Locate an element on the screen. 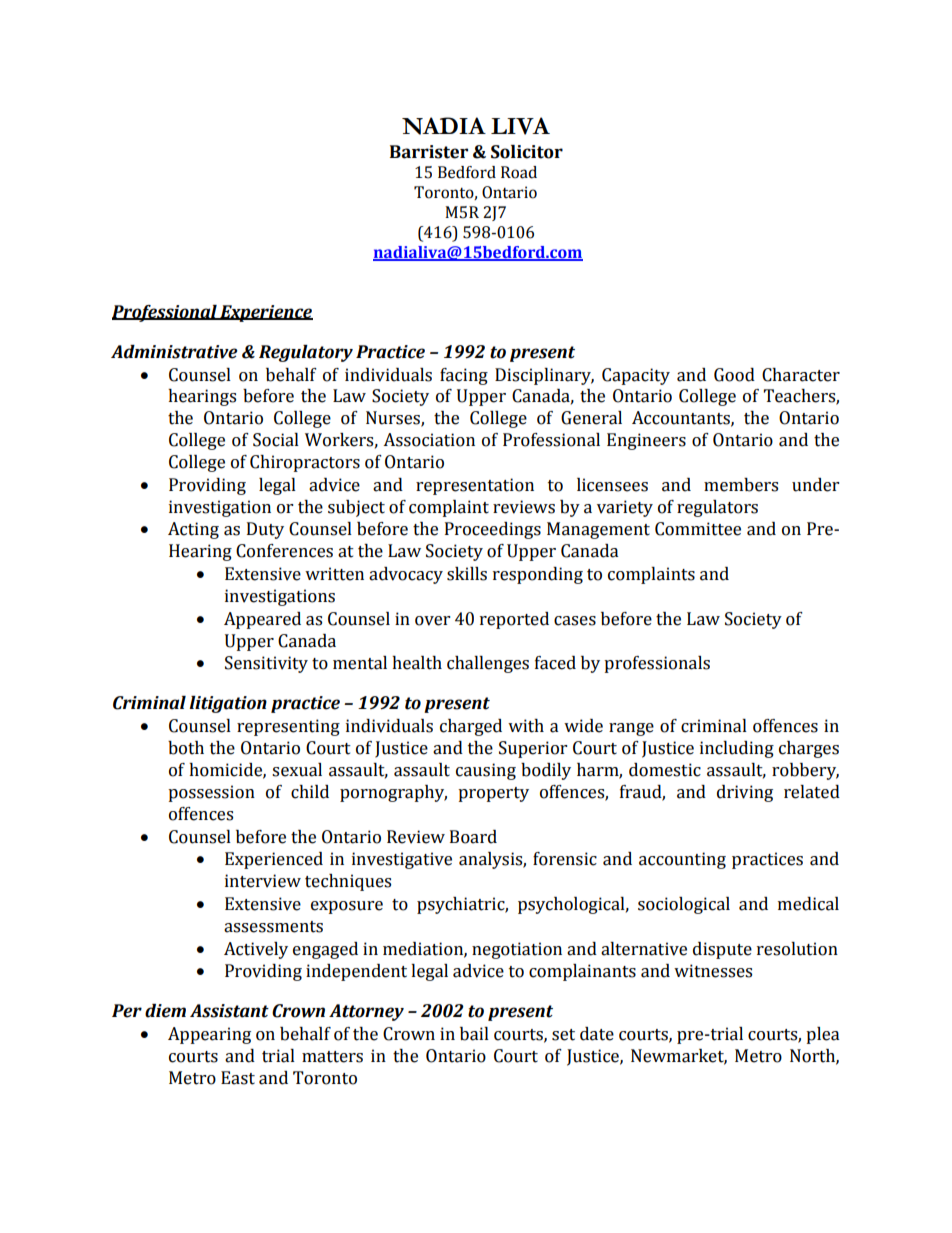 This screenshot has height=1233, width=952. Road is located at coordinates (519, 172).
